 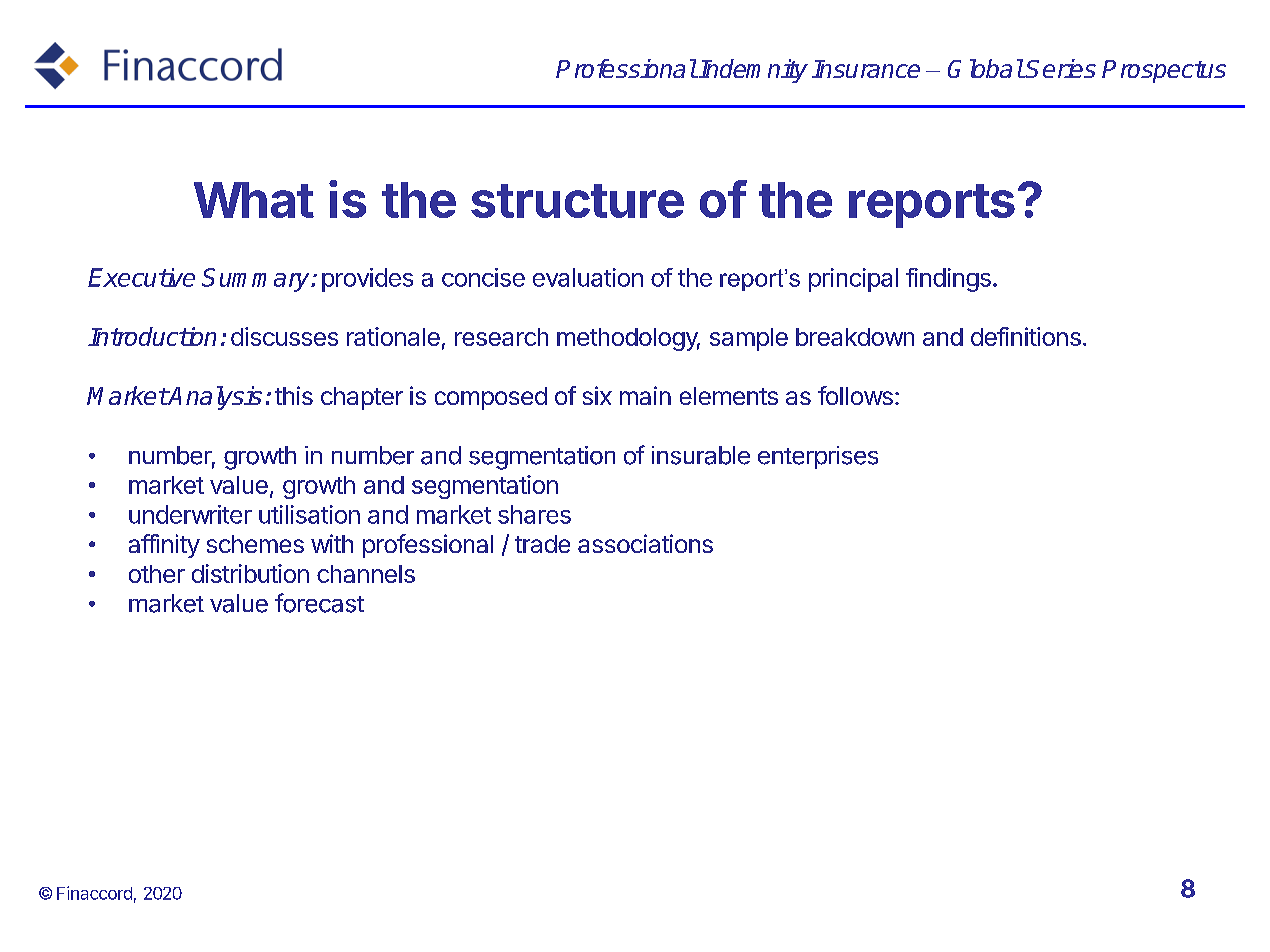 What do you see at coordinates (749, 339) in the screenshot?
I see `sample` at bounding box center [749, 339].
